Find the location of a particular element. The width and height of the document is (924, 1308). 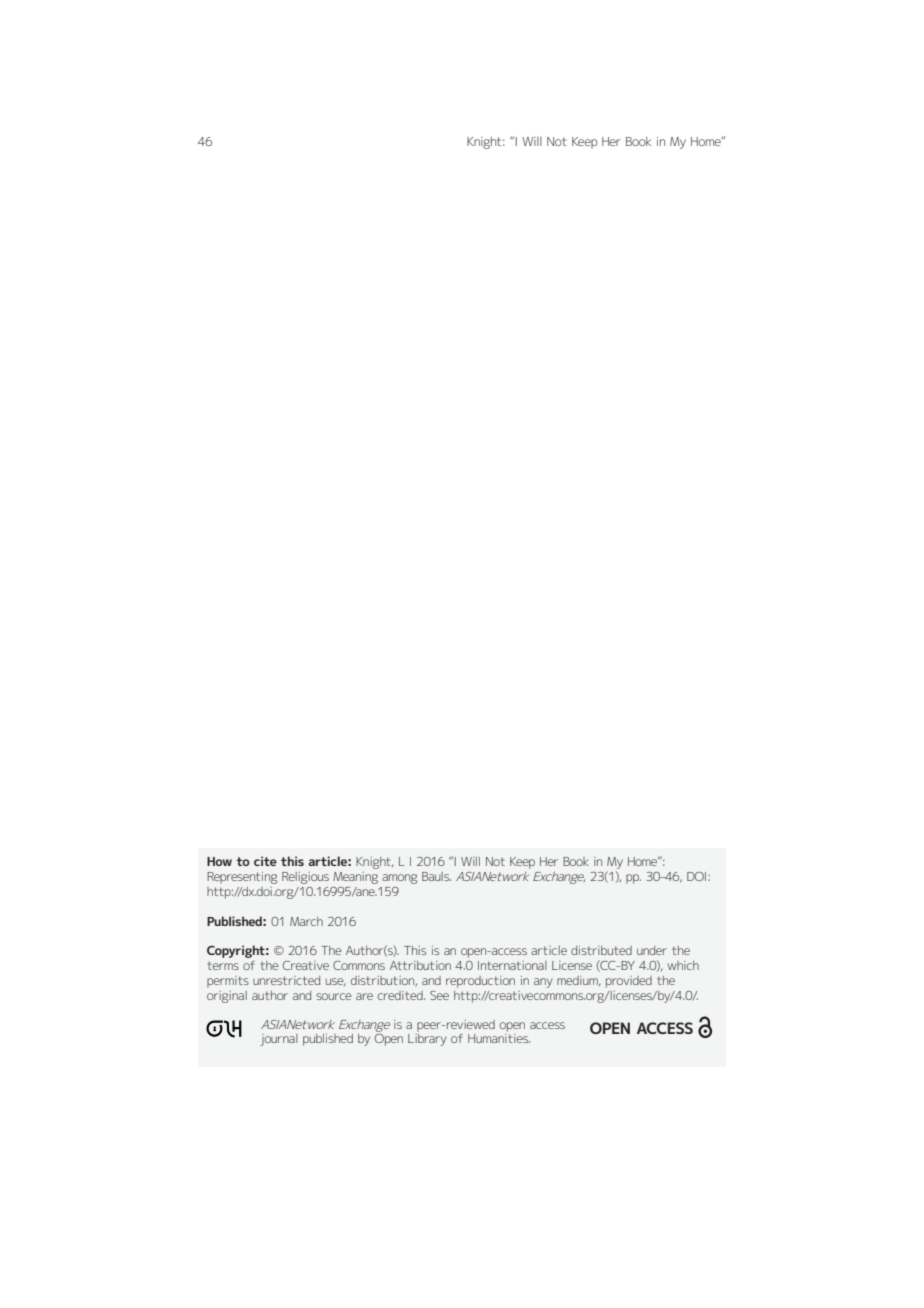

among is located at coordinates (399, 879).
